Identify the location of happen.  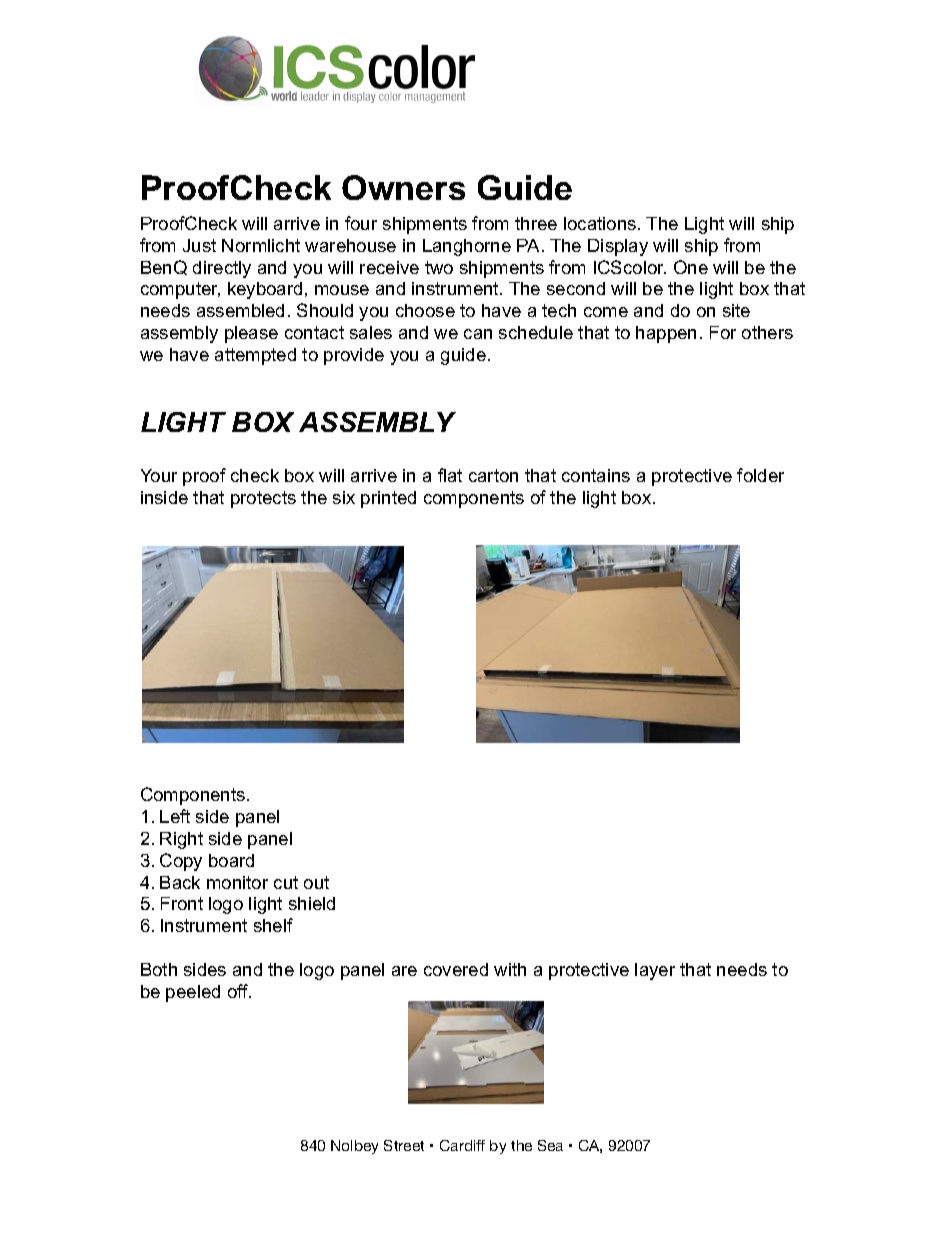
(666, 334).
